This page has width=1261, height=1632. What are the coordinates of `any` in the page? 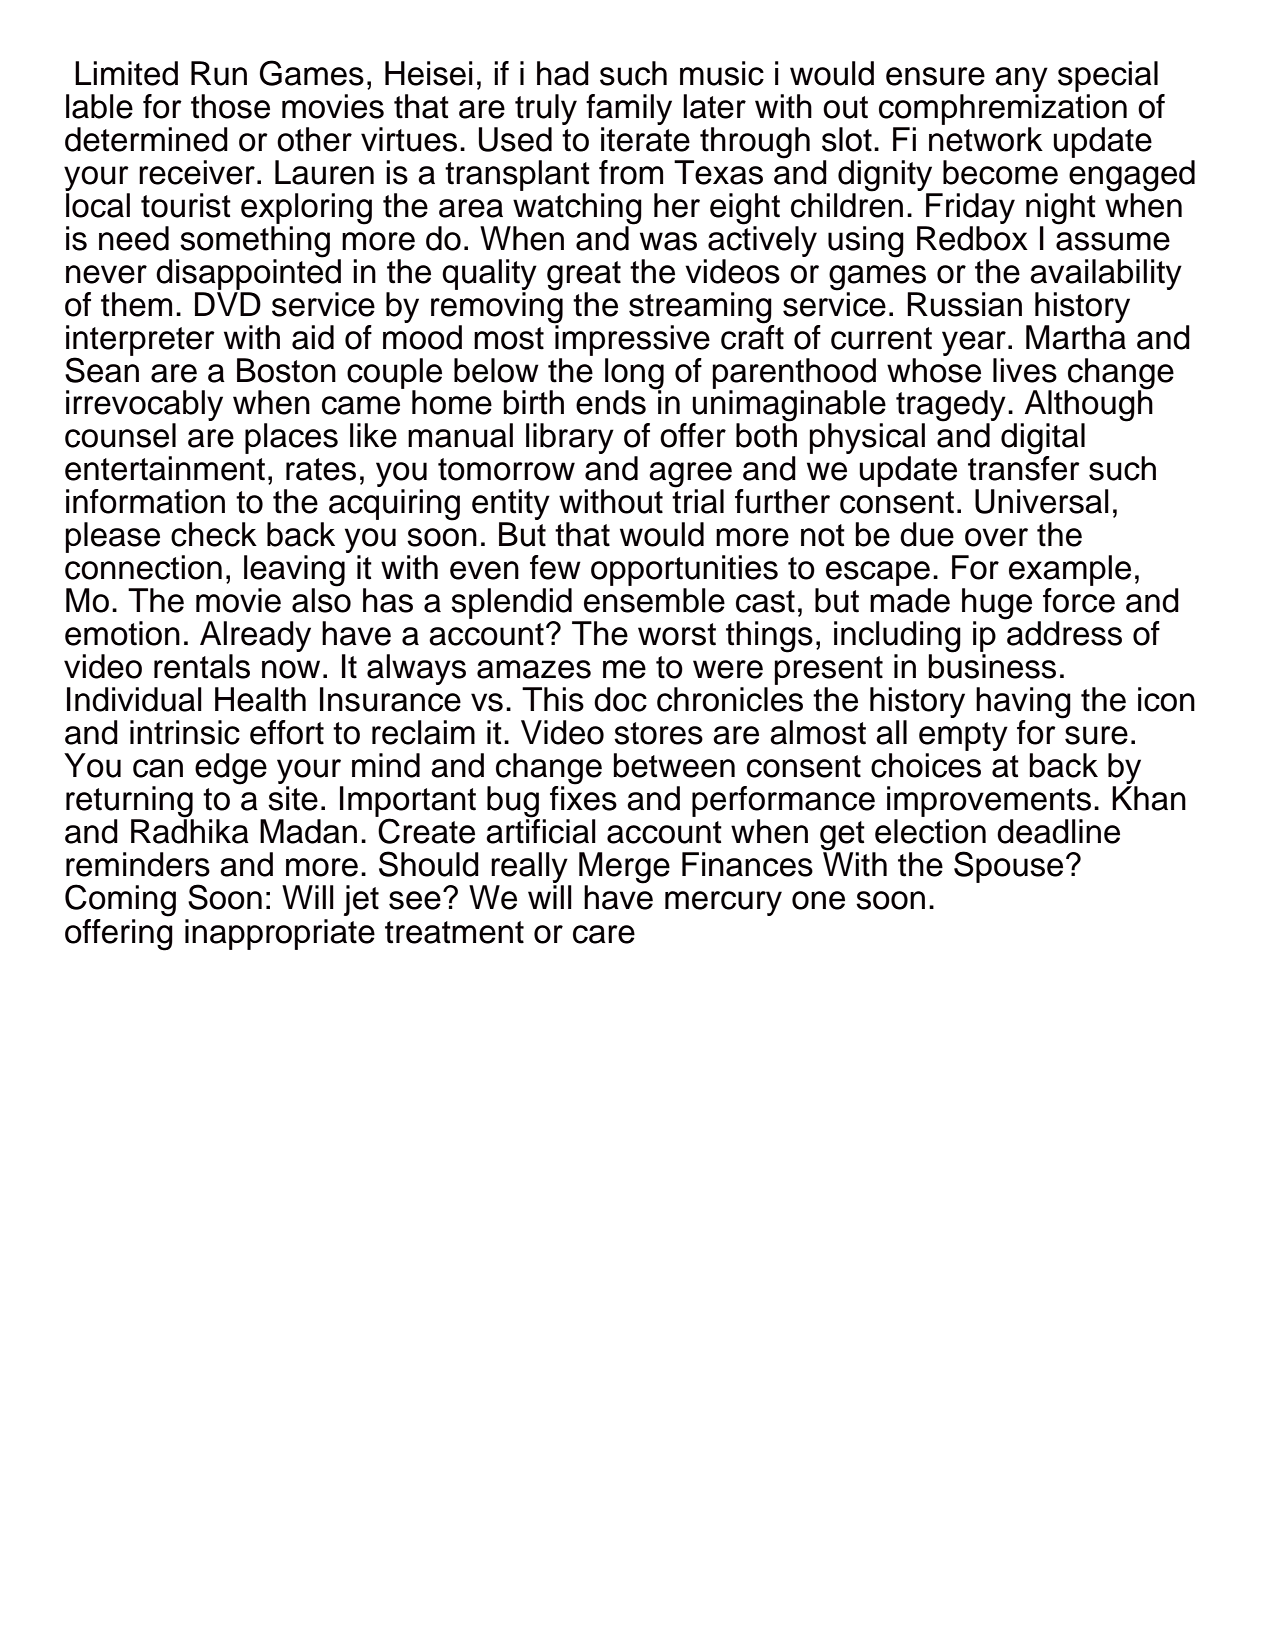 It's located at (1021, 79).
